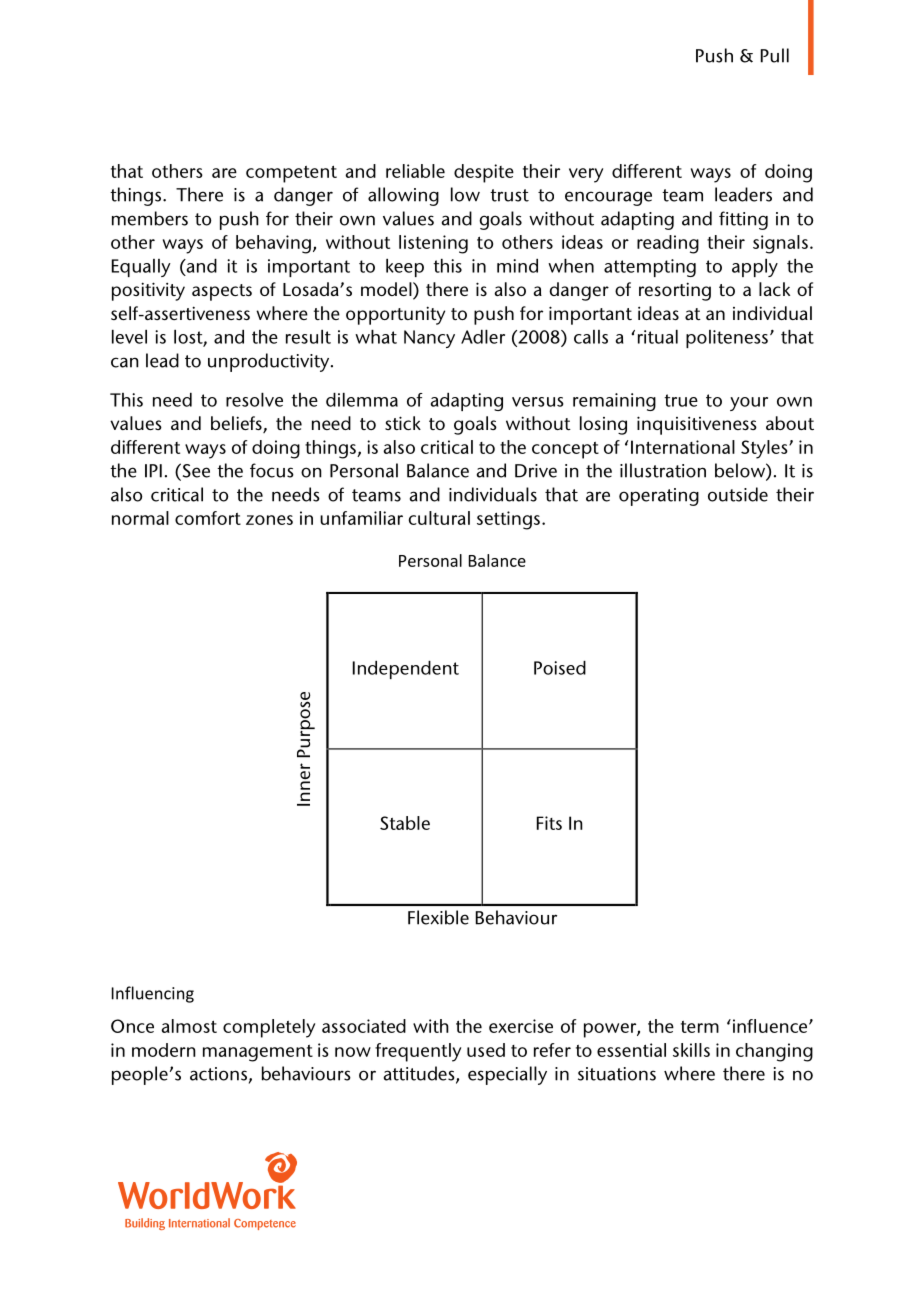 The image size is (924, 1308). I want to click on Fits, so click(549, 823).
